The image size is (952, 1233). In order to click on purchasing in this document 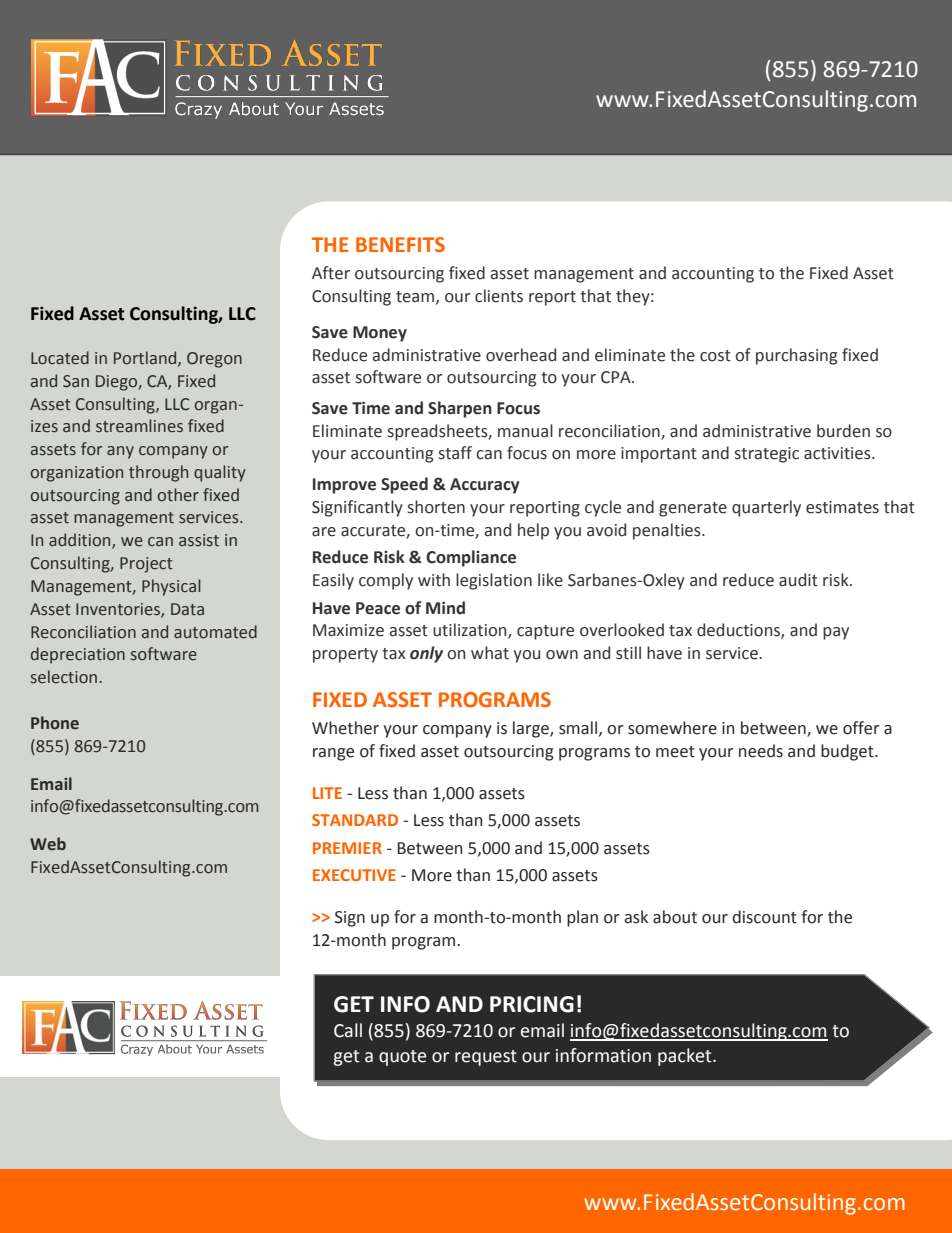, I will do `click(796, 356)`.
